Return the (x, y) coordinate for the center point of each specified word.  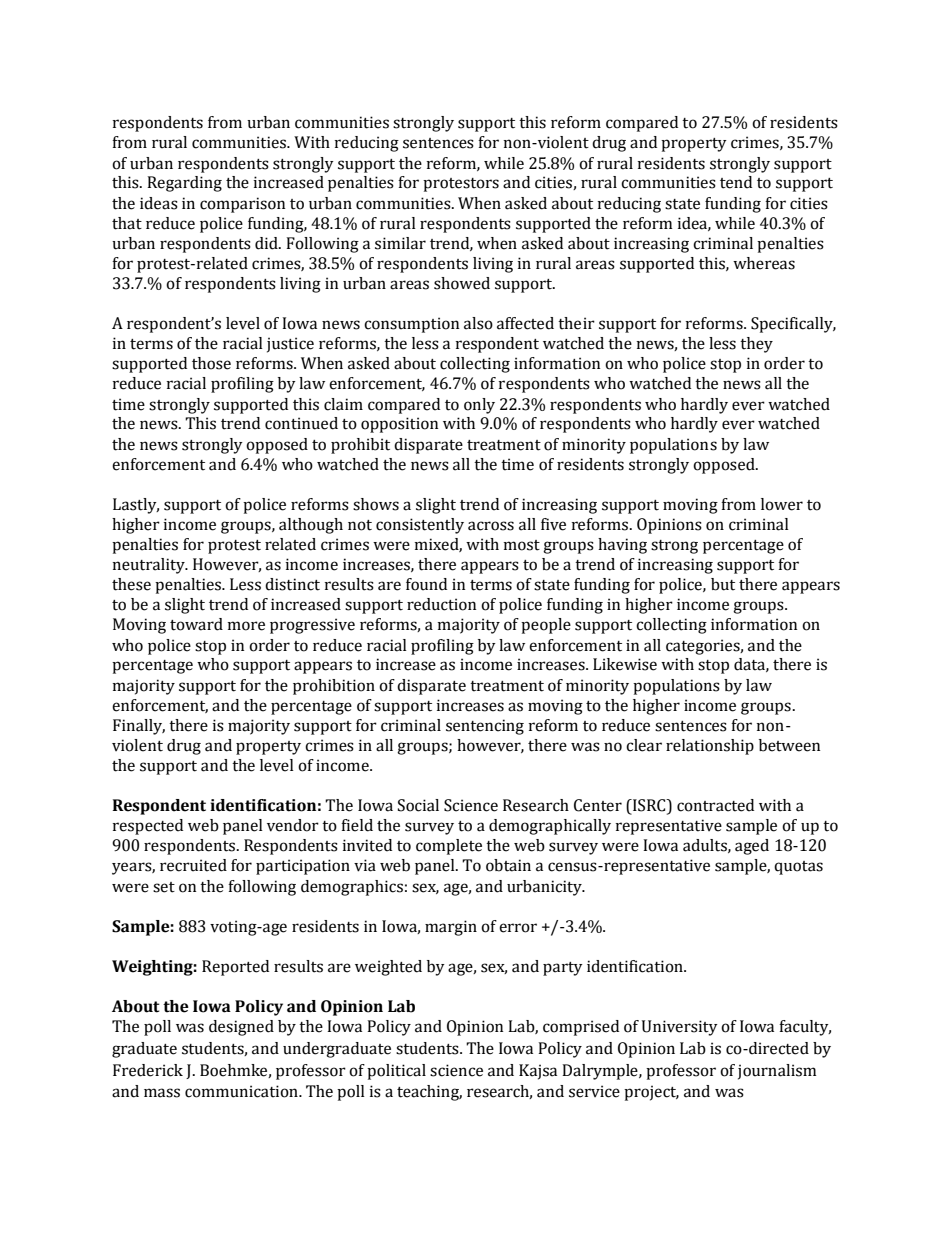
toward (196, 624)
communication (242, 1091)
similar (400, 243)
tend (736, 182)
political (396, 1072)
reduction (441, 604)
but (723, 584)
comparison (242, 205)
